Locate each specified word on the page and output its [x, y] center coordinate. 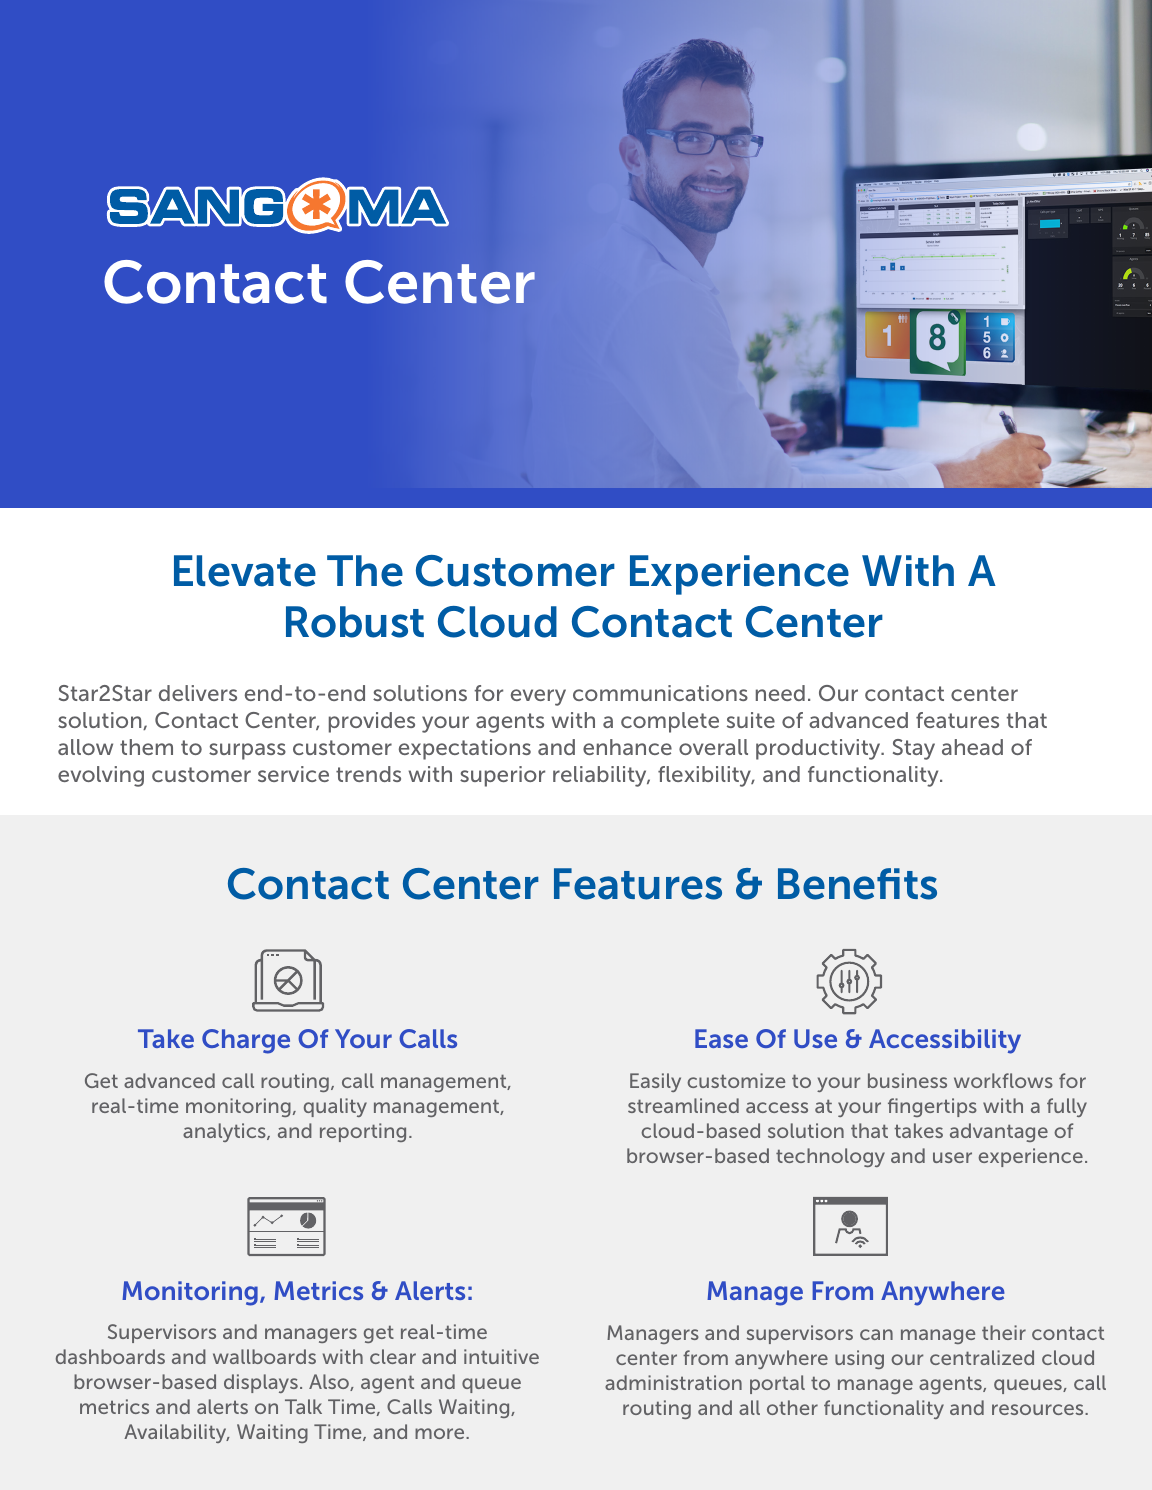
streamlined [683, 1105]
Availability [176, 1433]
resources [1039, 1409]
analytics [225, 1132]
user [952, 1157]
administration [673, 1382]
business [907, 1080]
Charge [246, 1041]
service [293, 774]
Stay [914, 749]
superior [502, 776]
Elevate [245, 571]
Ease [721, 1038]
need [780, 693]
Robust [355, 622]
